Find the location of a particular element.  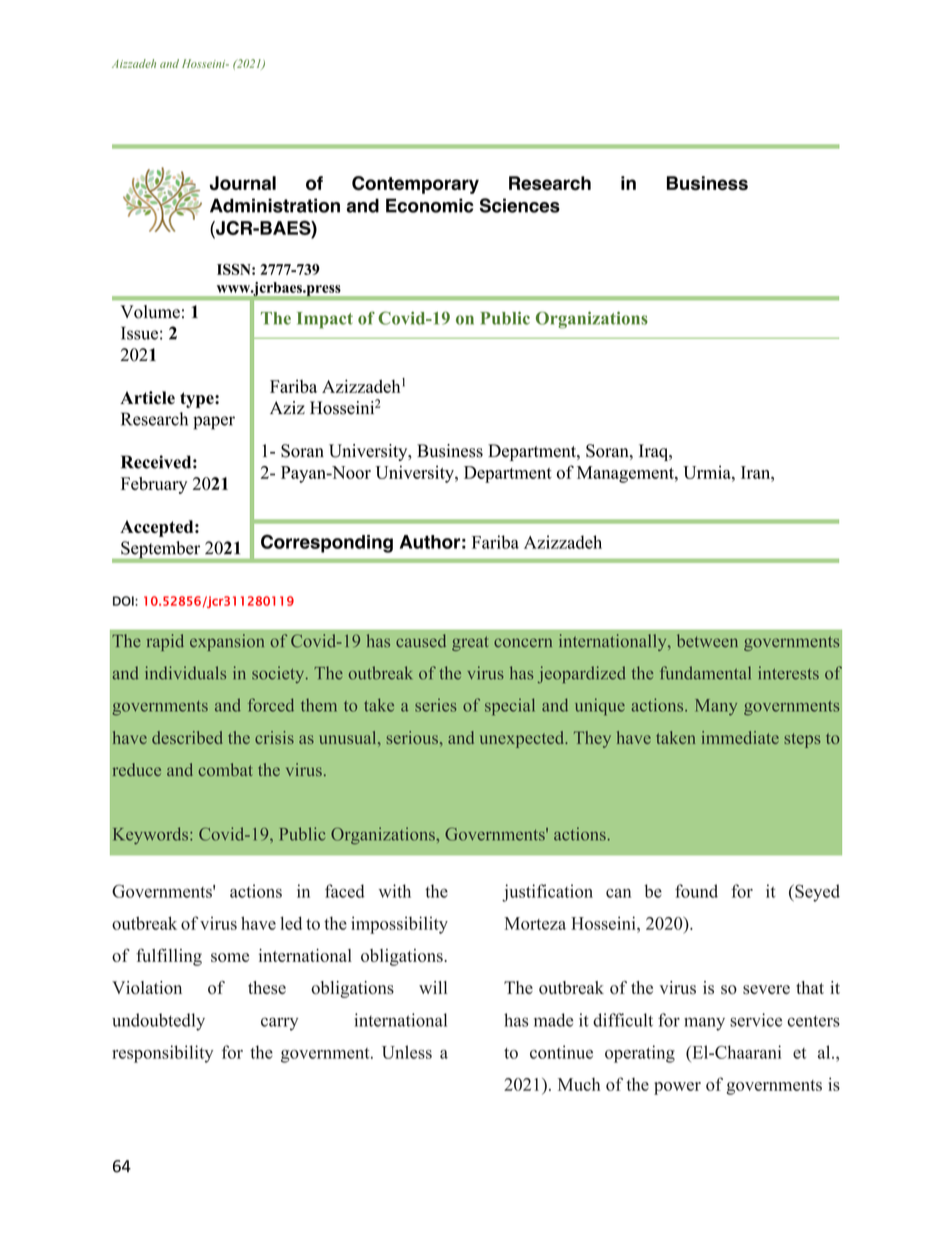

Sciences is located at coordinates (520, 205).
